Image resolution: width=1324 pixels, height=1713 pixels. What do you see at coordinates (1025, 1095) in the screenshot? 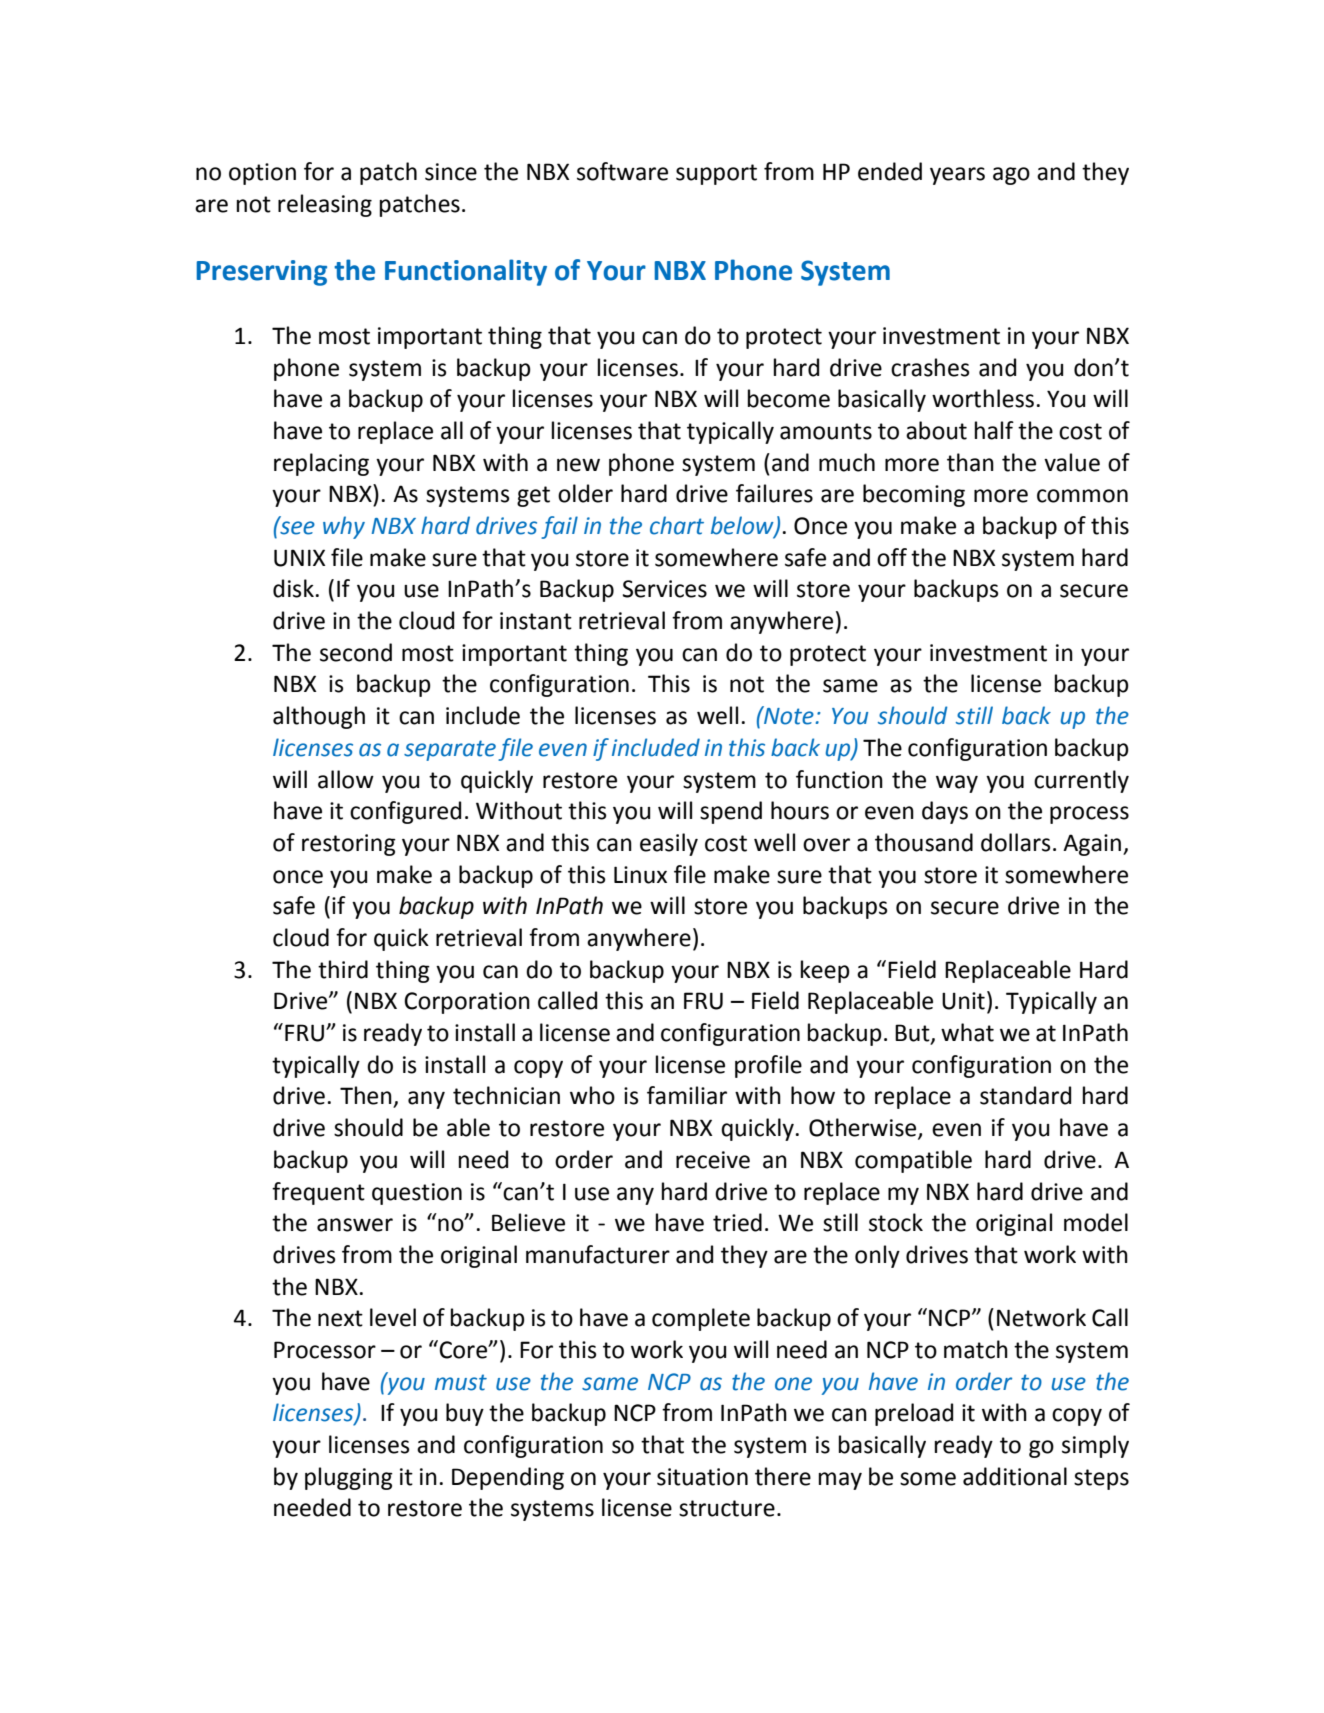
I see `standard` at bounding box center [1025, 1095].
